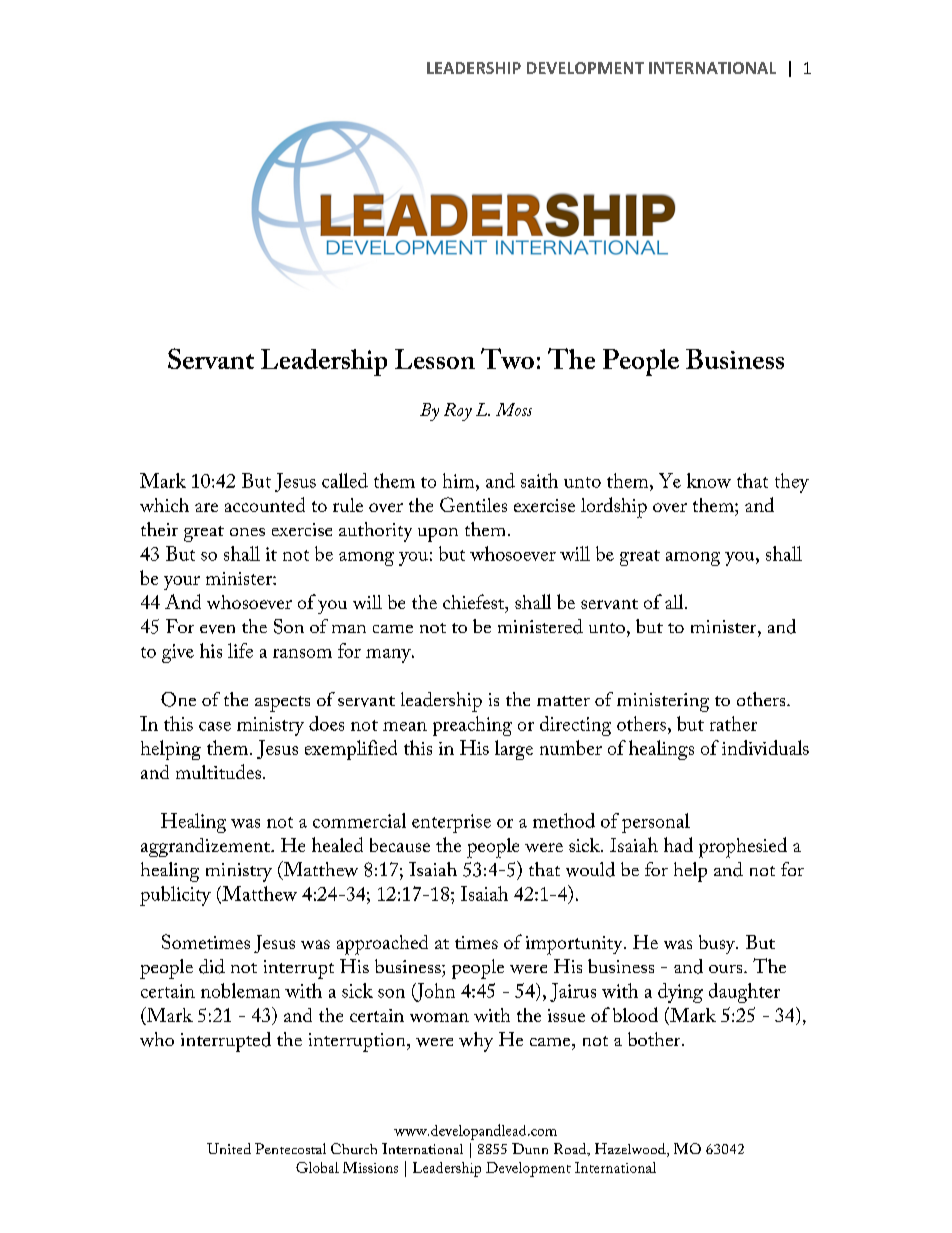 This screenshot has height=1233, width=952. Describe the element at coordinates (458, 412) in the screenshot. I see `Roy` at that location.
